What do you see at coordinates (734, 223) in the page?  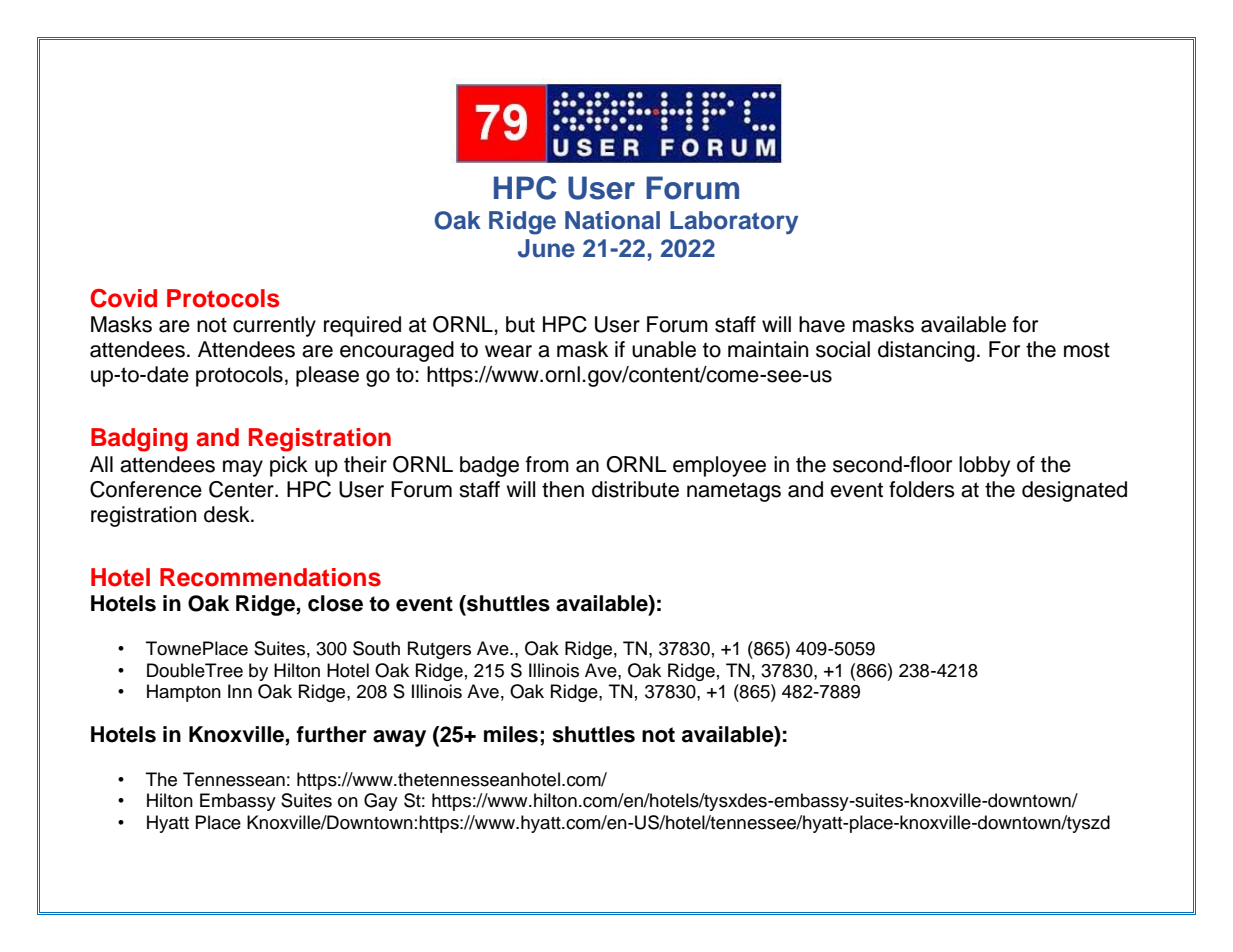 I see `Laboratory` at bounding box center [734, 223].
